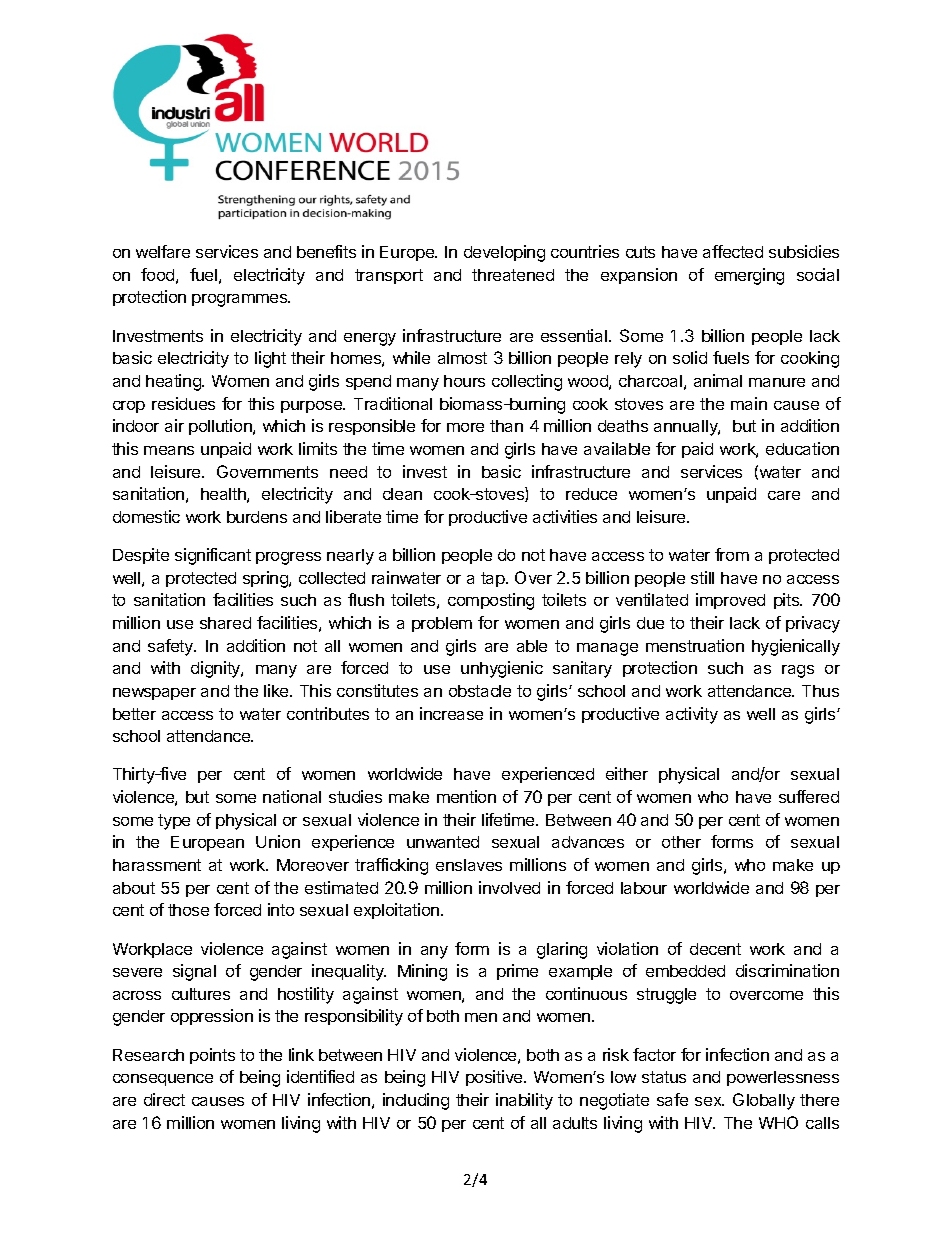  I want to click on threatened, so click(513, 275).
